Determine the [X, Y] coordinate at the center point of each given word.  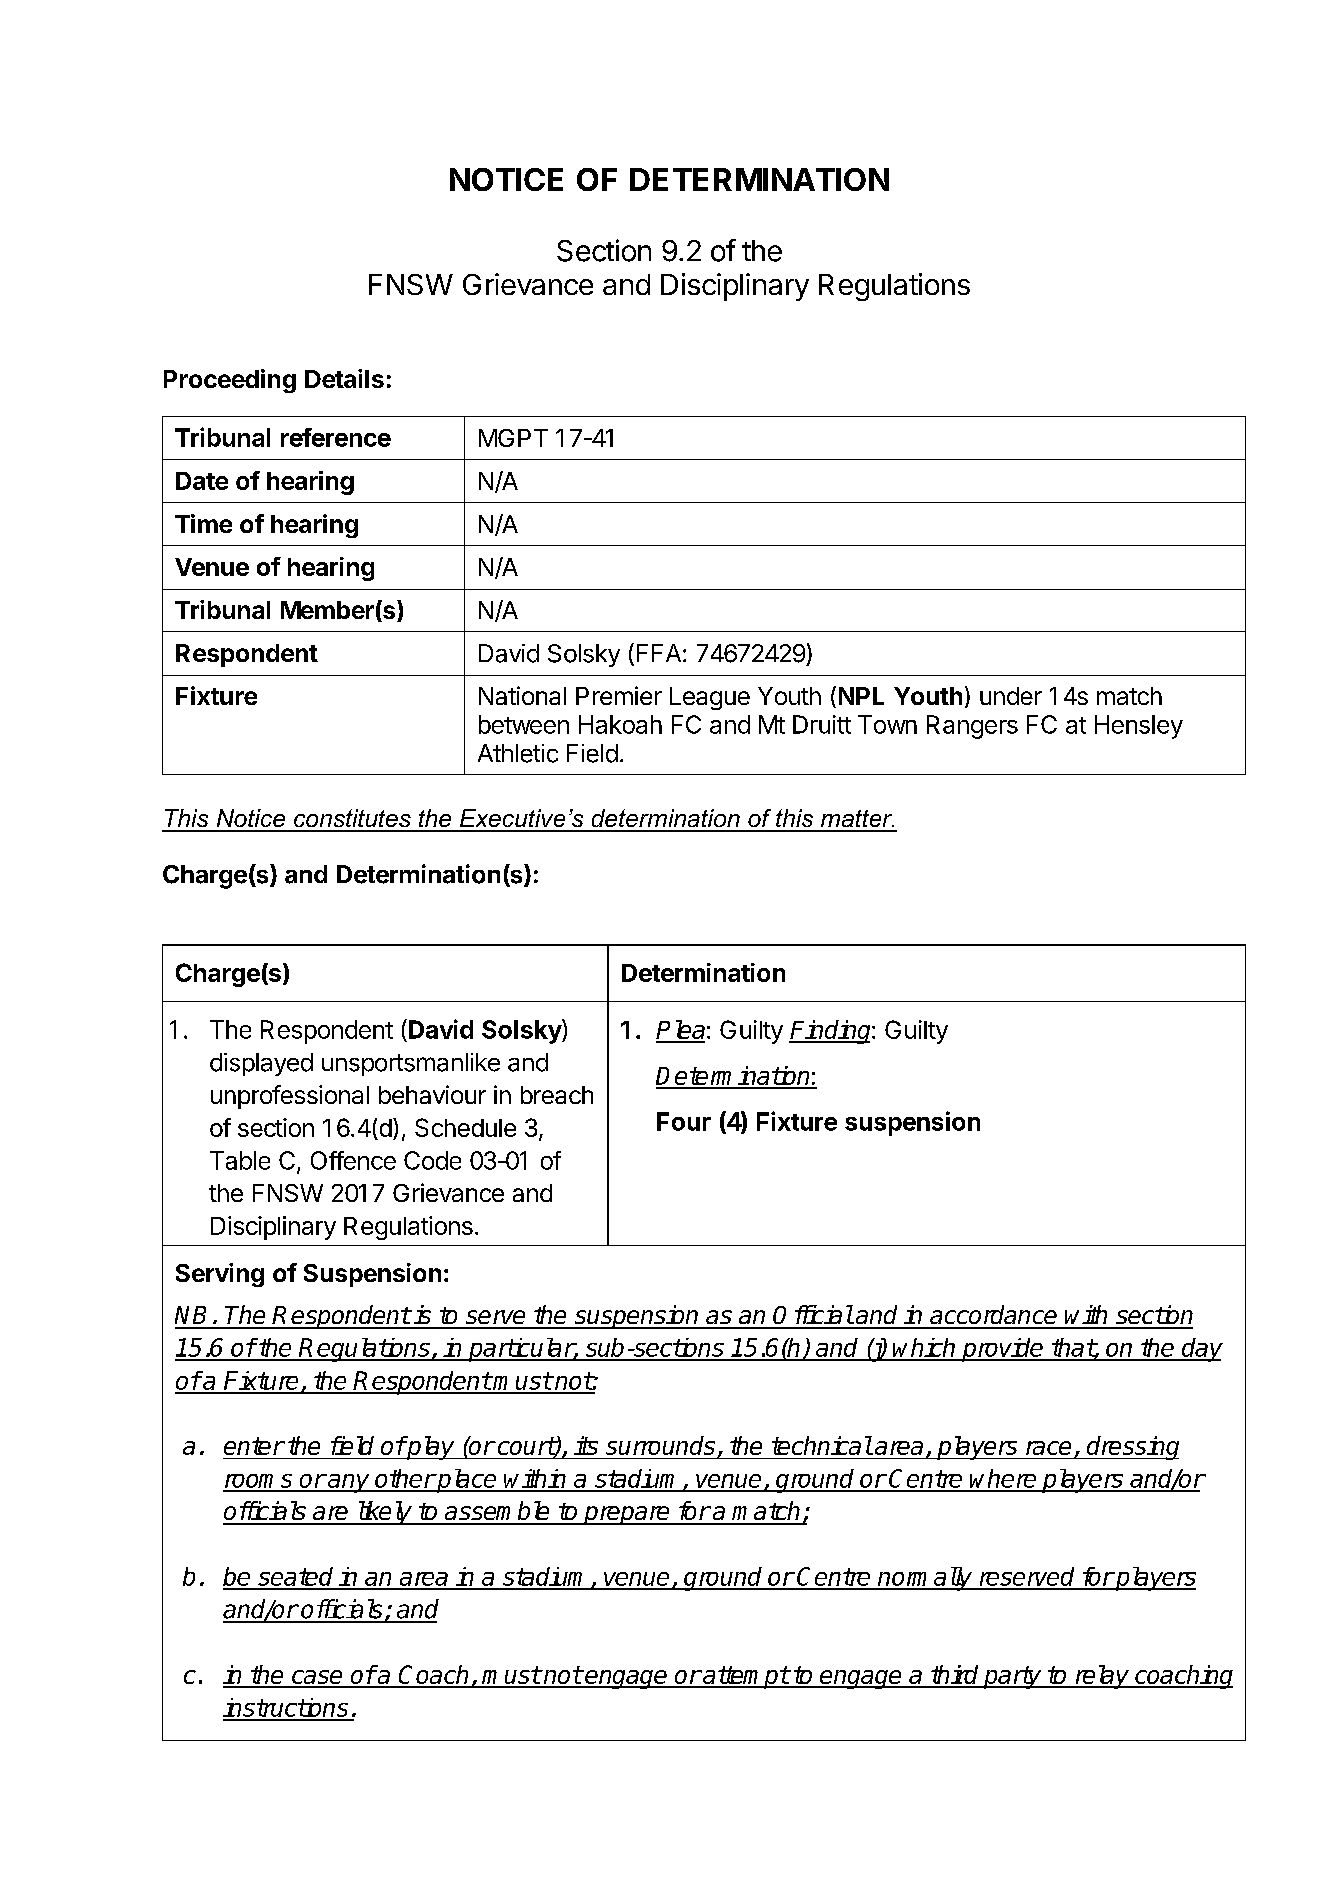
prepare [627, 1515]
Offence [353, 1160]
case [317, 1678]
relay [1102, 1677]
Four [684, 1121]
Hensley [1139, 727]
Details [344, 378]
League [710, 698]
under [1011, 696]
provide [1003, 1350]
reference [336, 437]
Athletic [518, 753]
